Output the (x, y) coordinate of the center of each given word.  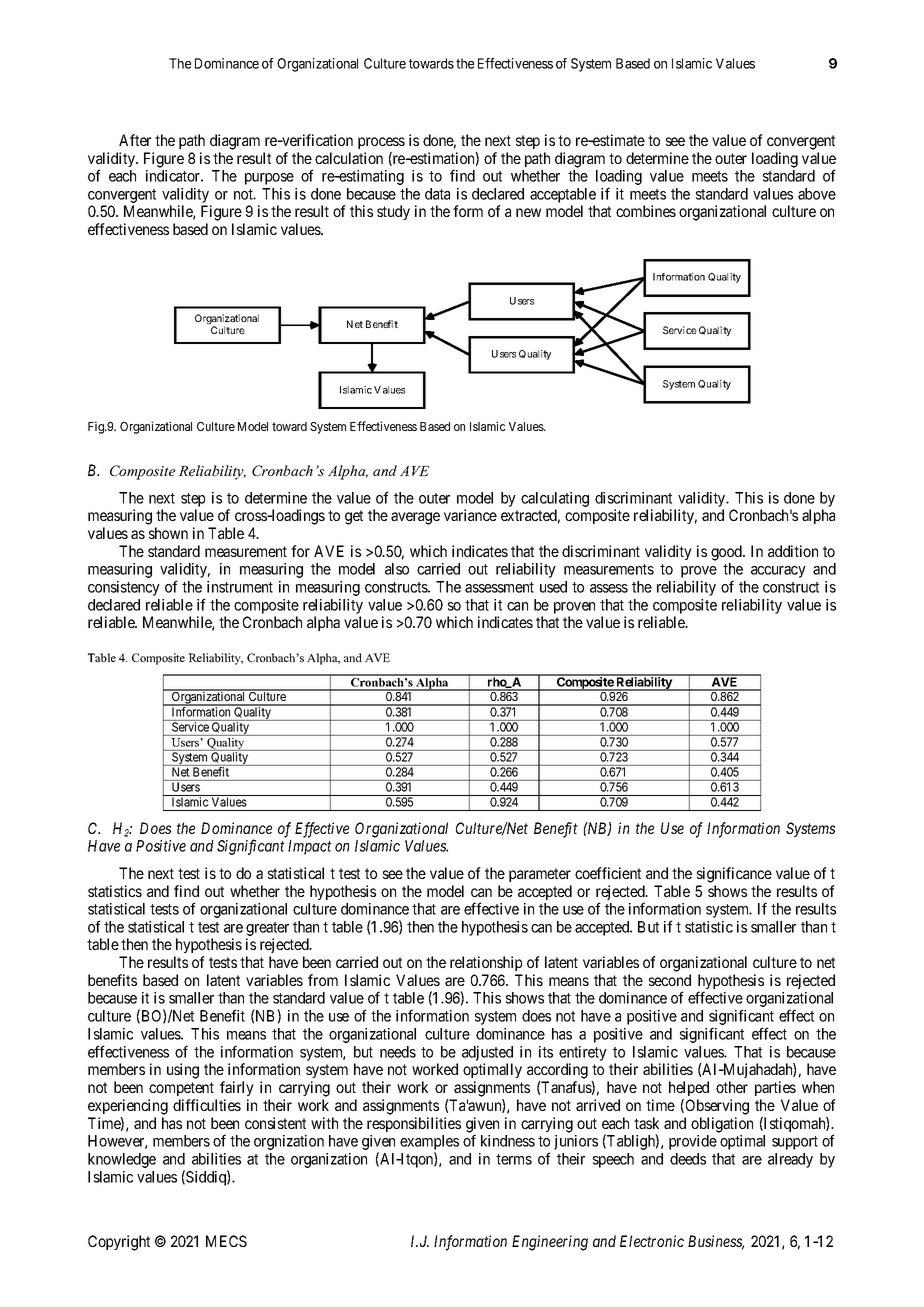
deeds (688, 1159)
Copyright (119, 1243)
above (817, 194)
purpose (269, 179)
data (437, 194)
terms (514, 1159)
